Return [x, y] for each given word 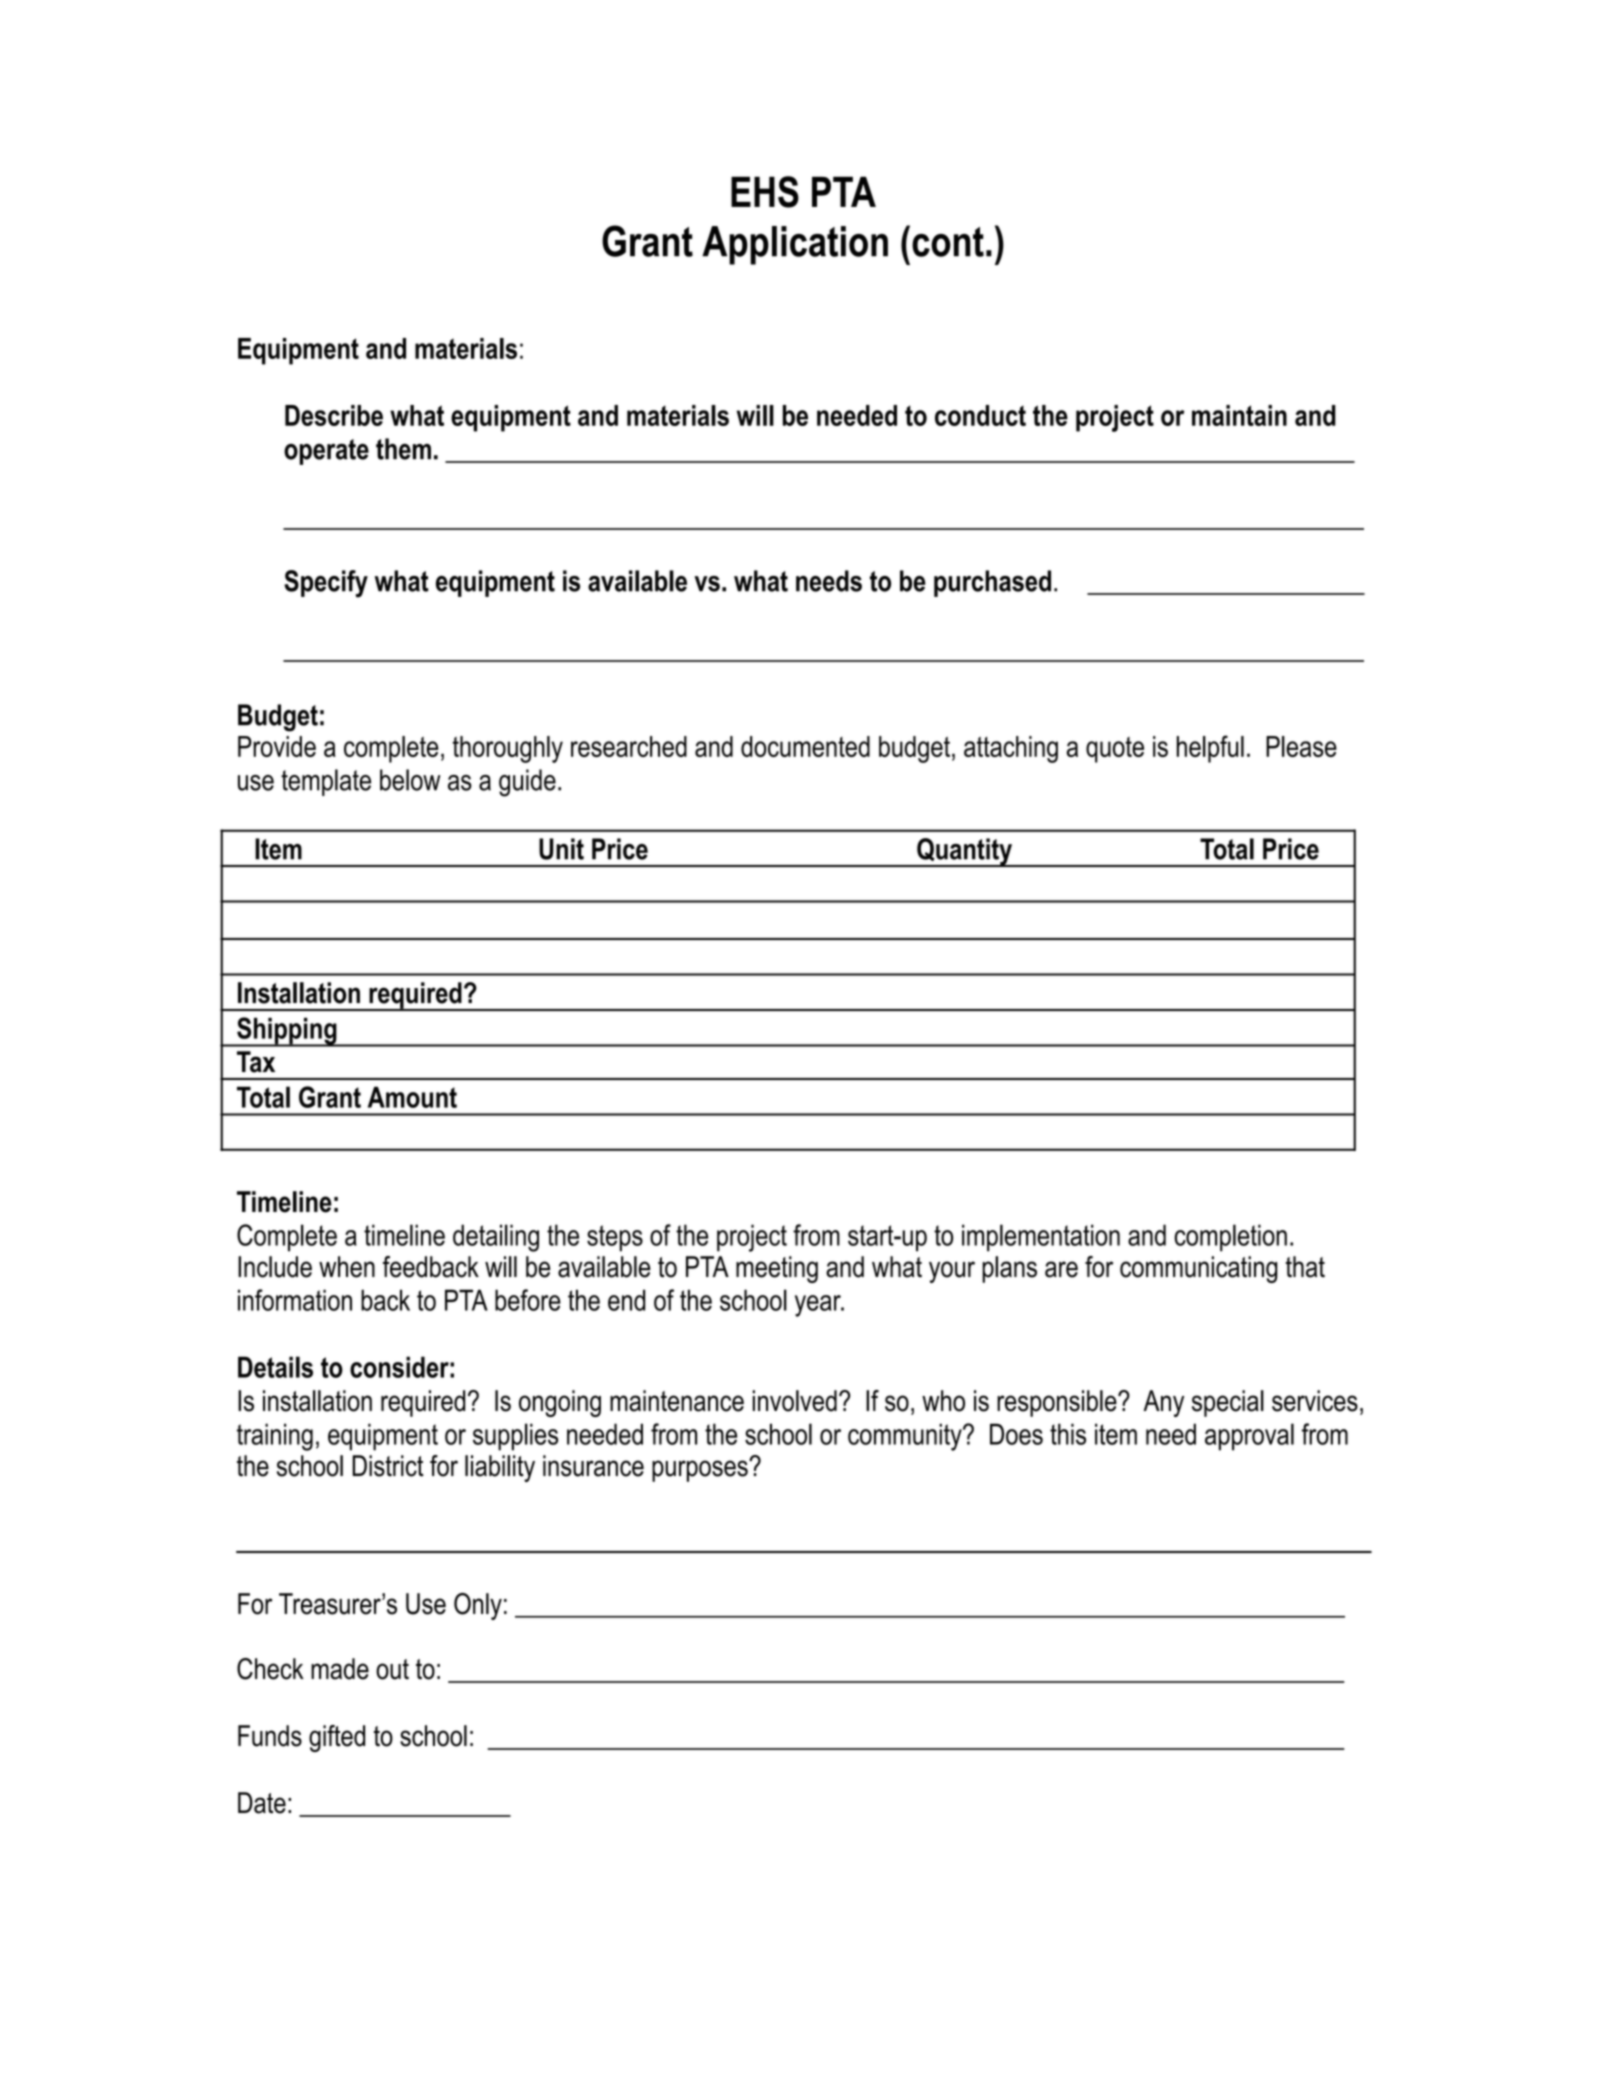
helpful [1210, 749]
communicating [1199, 1269]
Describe [334, 415]
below [410, 780]
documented [805, 746]
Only [478, 1606]
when [347, 1267]
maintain [1239, 415]
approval [1249, 1437]
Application [795, 245]
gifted [337, 1738]
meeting [777, 1269]
